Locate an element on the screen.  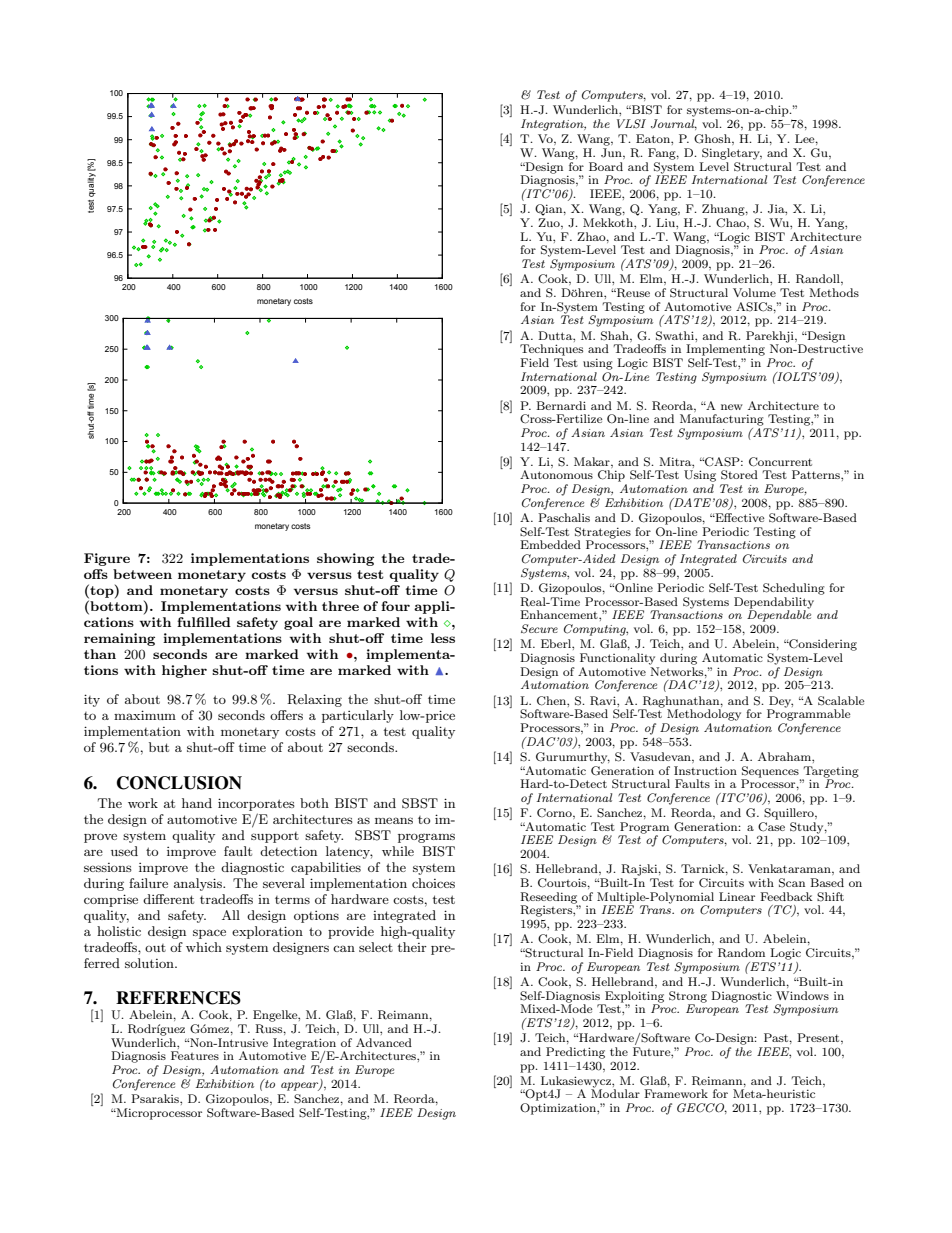
Features is located at coordinates (195, 1055).
